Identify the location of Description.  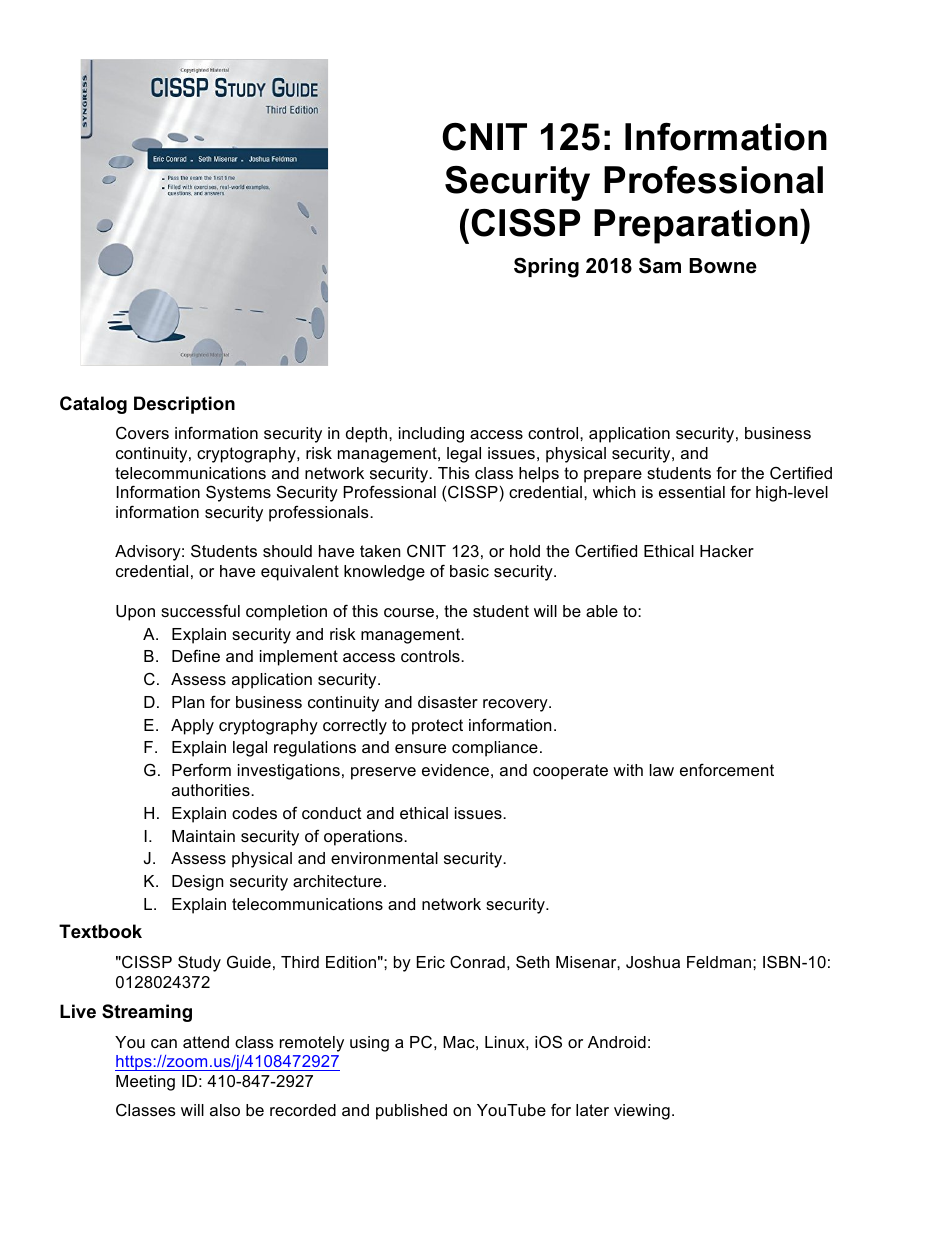
(184, 405).
